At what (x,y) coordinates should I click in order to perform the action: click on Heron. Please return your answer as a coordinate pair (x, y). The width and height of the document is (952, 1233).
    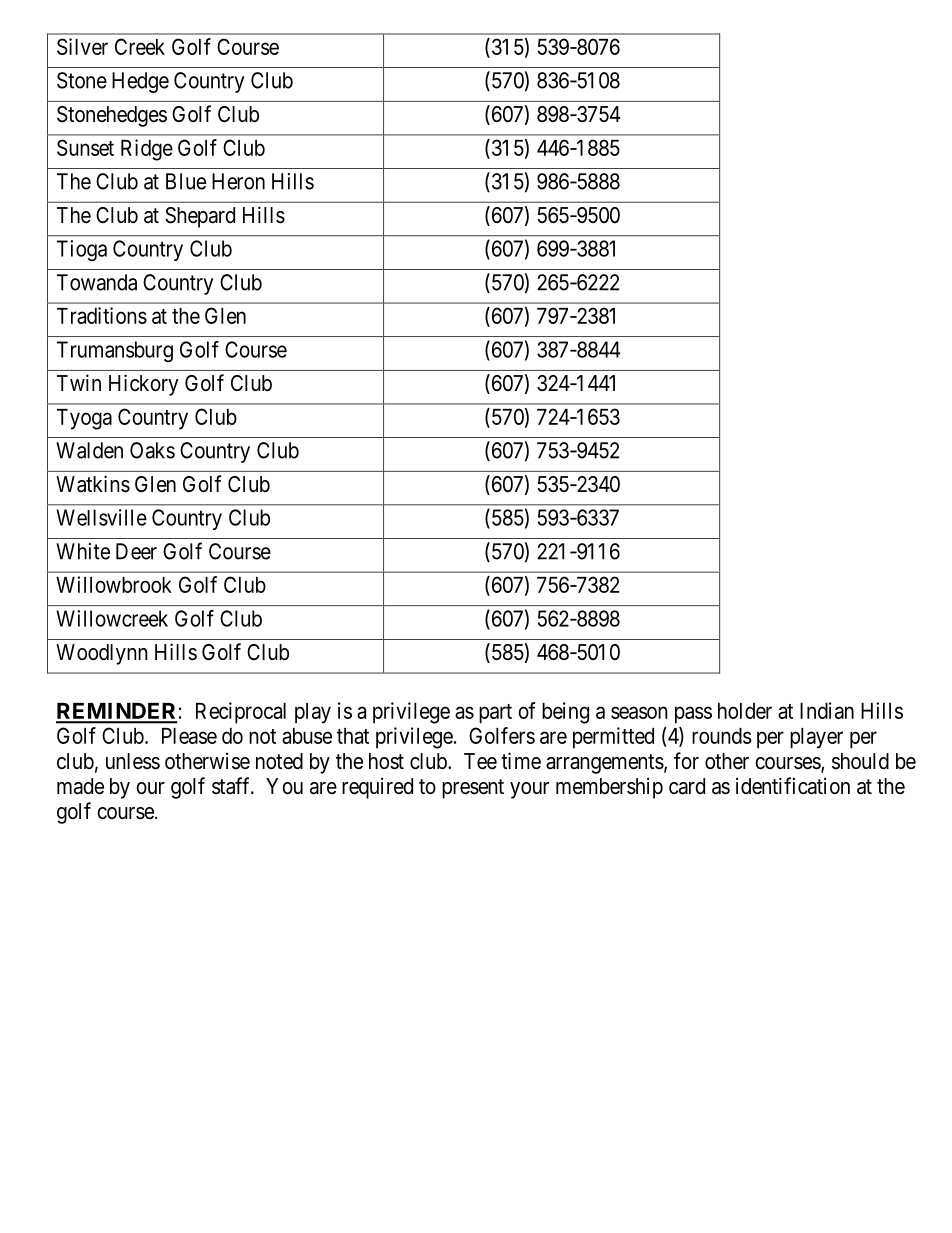
    Looking at the image, I should click on (238, 181).
